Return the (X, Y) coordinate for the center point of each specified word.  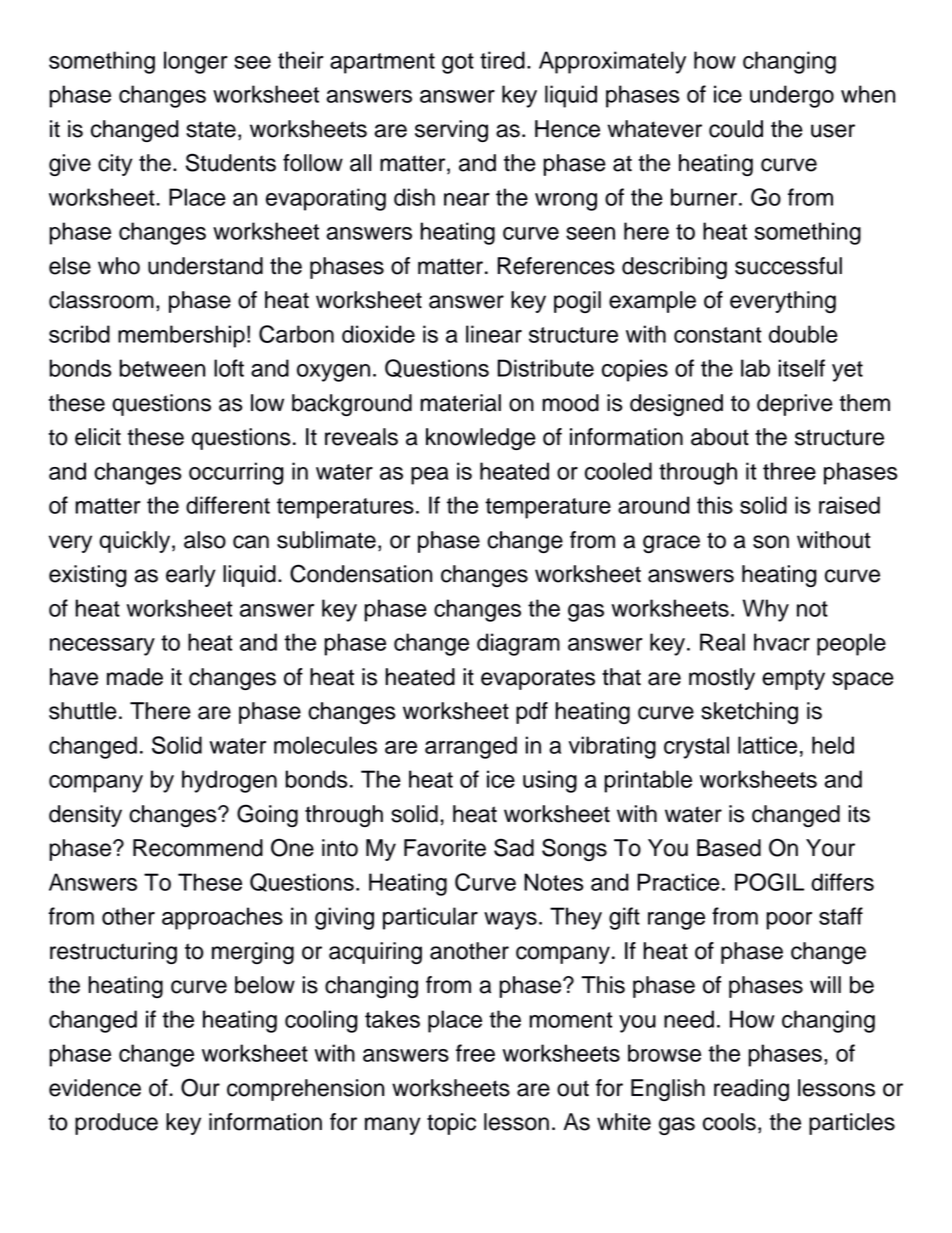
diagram (518, 644)
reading (751, 1090)
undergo (792, 96)
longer (196, 62)
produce (116, 1124)
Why (766, 610)
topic (451, 1124)
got (458, 63)
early (191, 576)
